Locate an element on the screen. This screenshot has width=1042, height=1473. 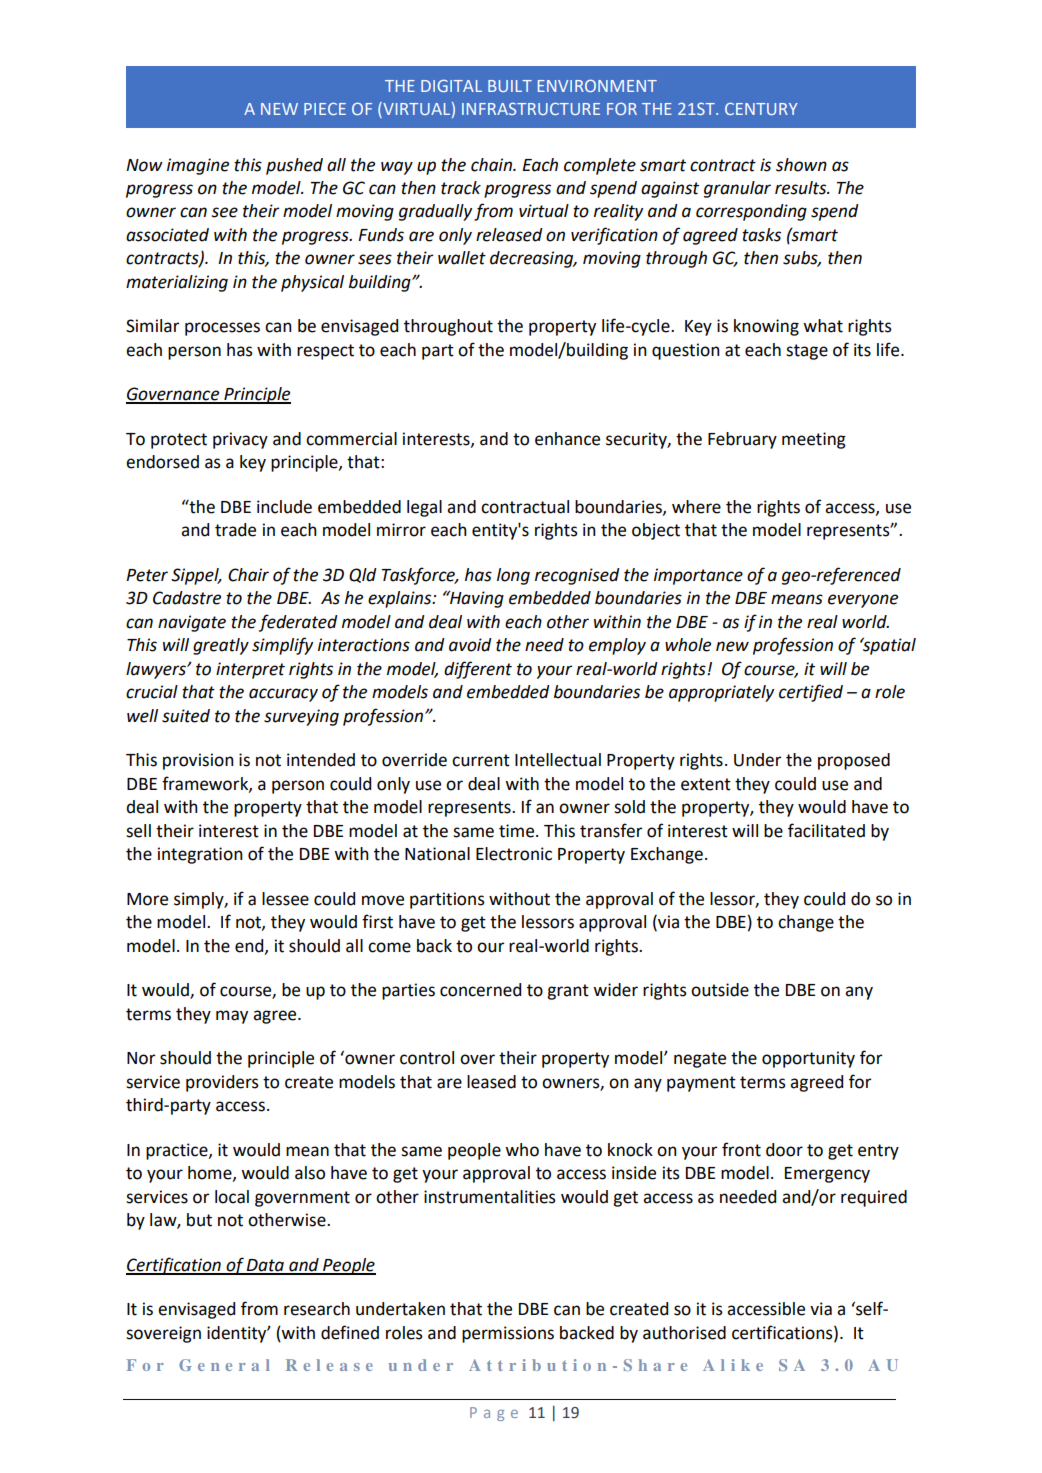
research is located at coordinates (317, 1309).
